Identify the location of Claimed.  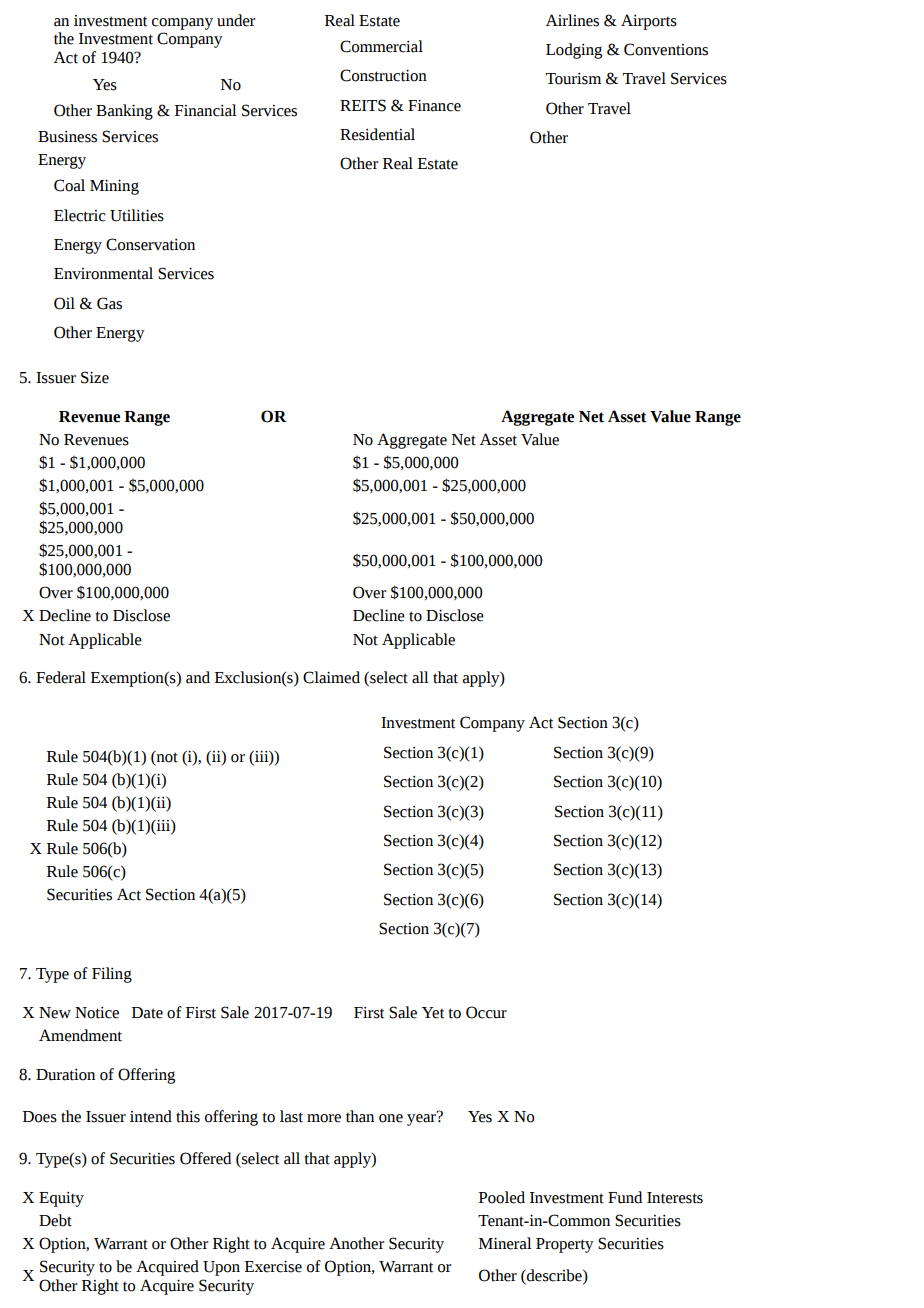
(331, 677).
